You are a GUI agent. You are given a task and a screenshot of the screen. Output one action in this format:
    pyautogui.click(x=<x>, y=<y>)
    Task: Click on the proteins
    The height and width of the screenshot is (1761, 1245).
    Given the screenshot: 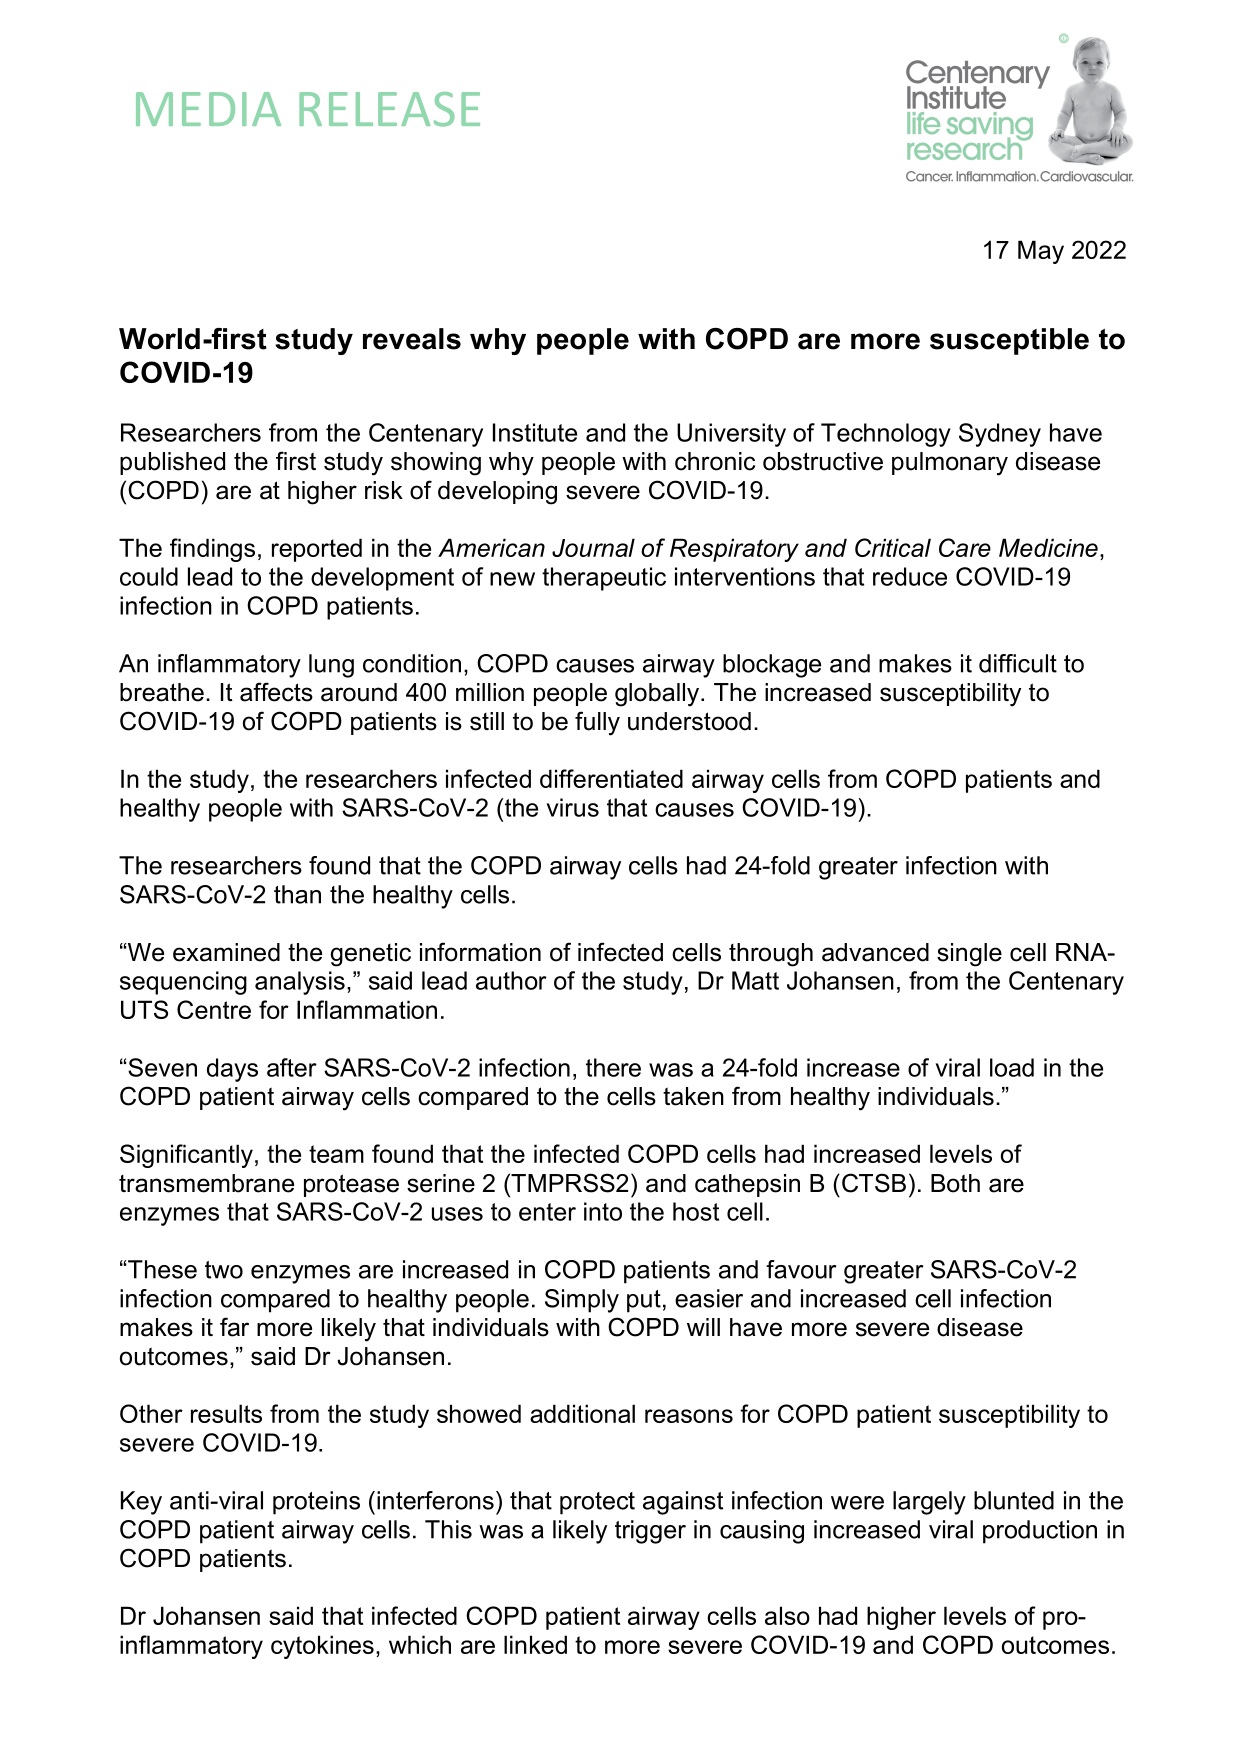 What is the action you would take?
    pyautogui.click(x=316, y=1503)
